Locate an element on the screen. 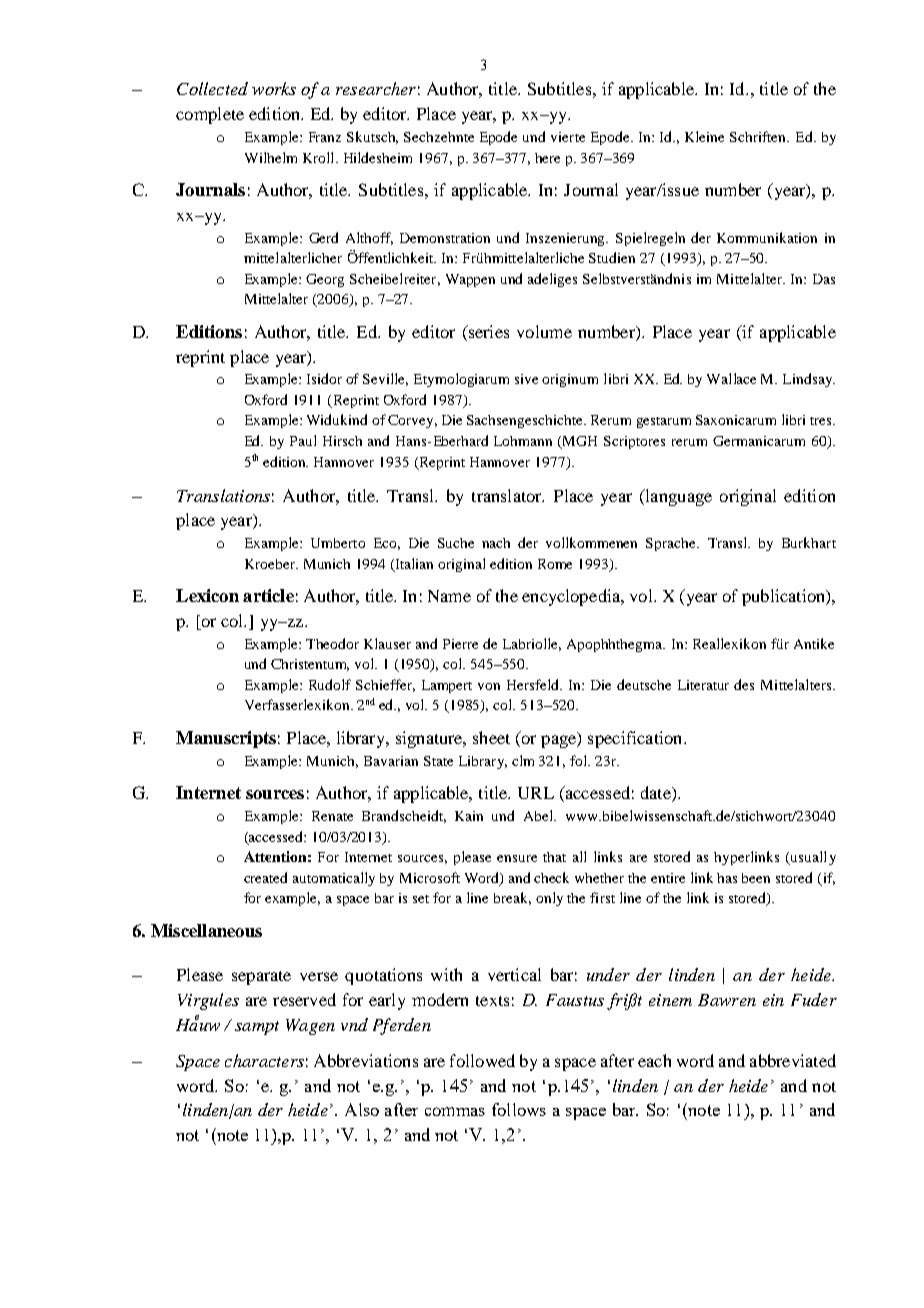 The image size is (924, 1308). encyclopedia is located at coordinates (572, 597).
